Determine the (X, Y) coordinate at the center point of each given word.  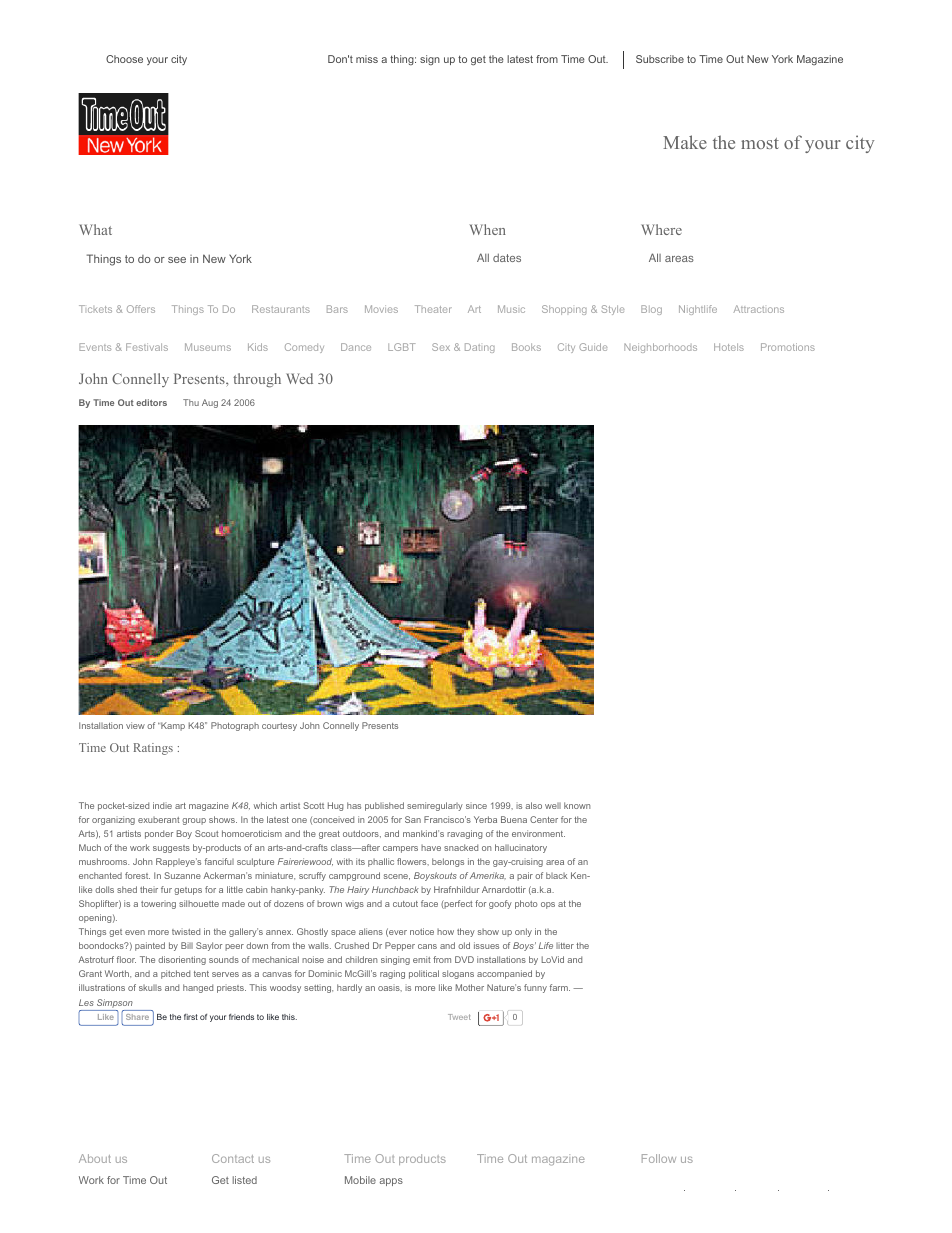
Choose (124, 59)
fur (166, 889)
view (135, 725)
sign (430, 60)
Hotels (729, 347)
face (429, 903)
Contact (233, 1158)
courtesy (279, 727)
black (557, 875)
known (577, 805)
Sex (441, 347)
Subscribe (660, 59)
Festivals (147, 347)
